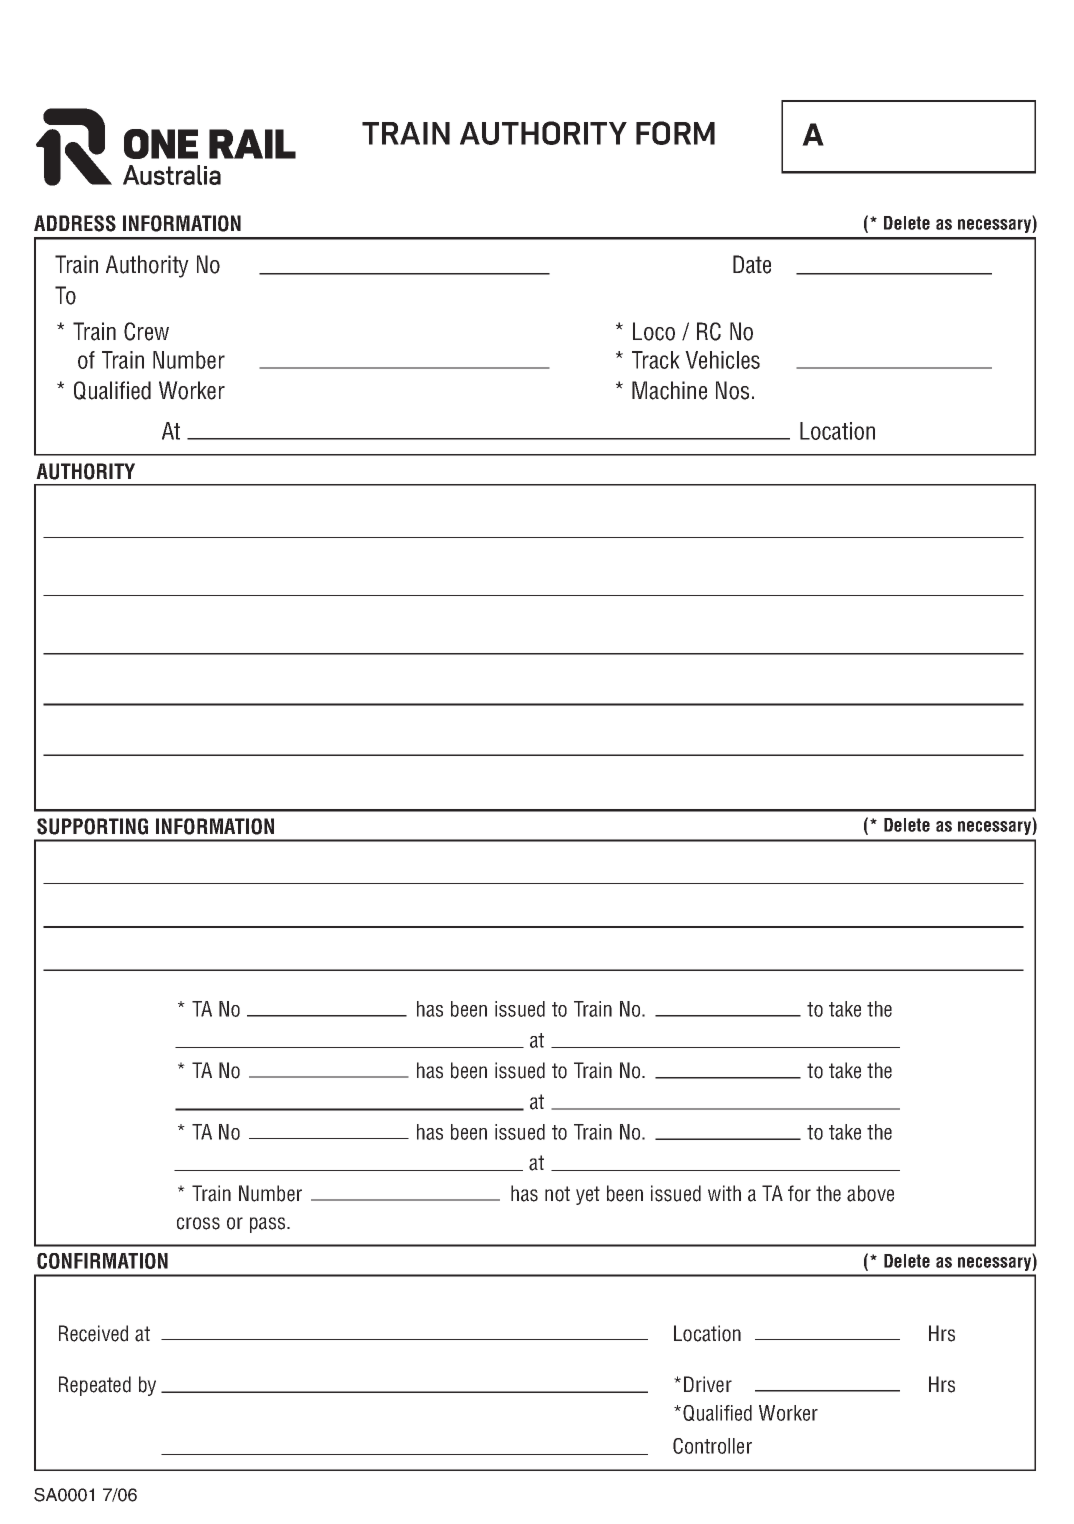 This image has width=1074, height=1524. What do you see at coordinates (724, 1193) in the image?
I see `with` at bounding box center [724, 1193].
